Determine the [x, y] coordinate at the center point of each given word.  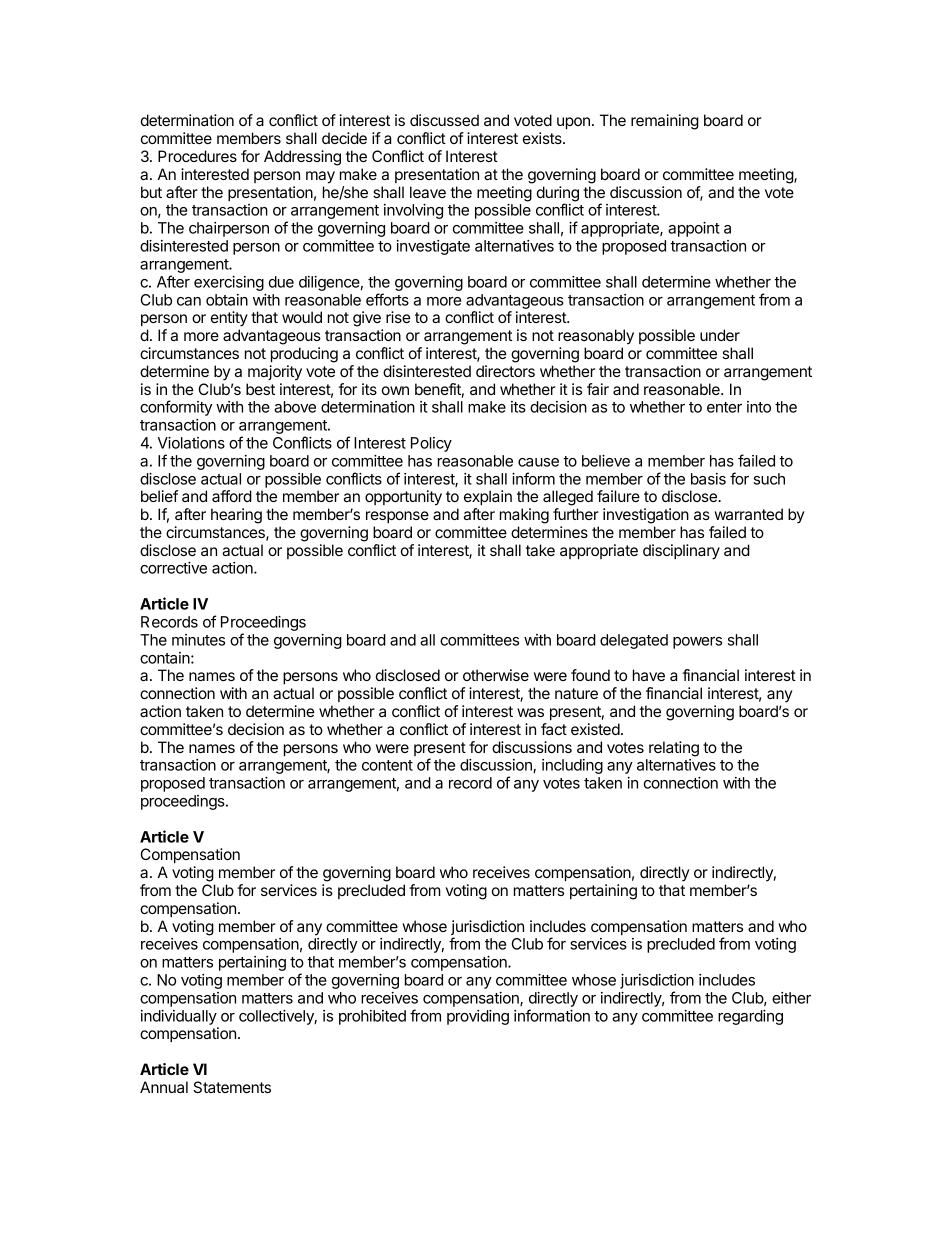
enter [724, 407]
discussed [444, 120]
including [572, 766]
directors [505, 371]
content [387, 765]
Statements [232, 1087]
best [260, 389]
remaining [665, 122]
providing [478, 1017]
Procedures [197, 156]
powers [697, 643]
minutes [198, 640]
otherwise [496, 675]
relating [674, 749]
